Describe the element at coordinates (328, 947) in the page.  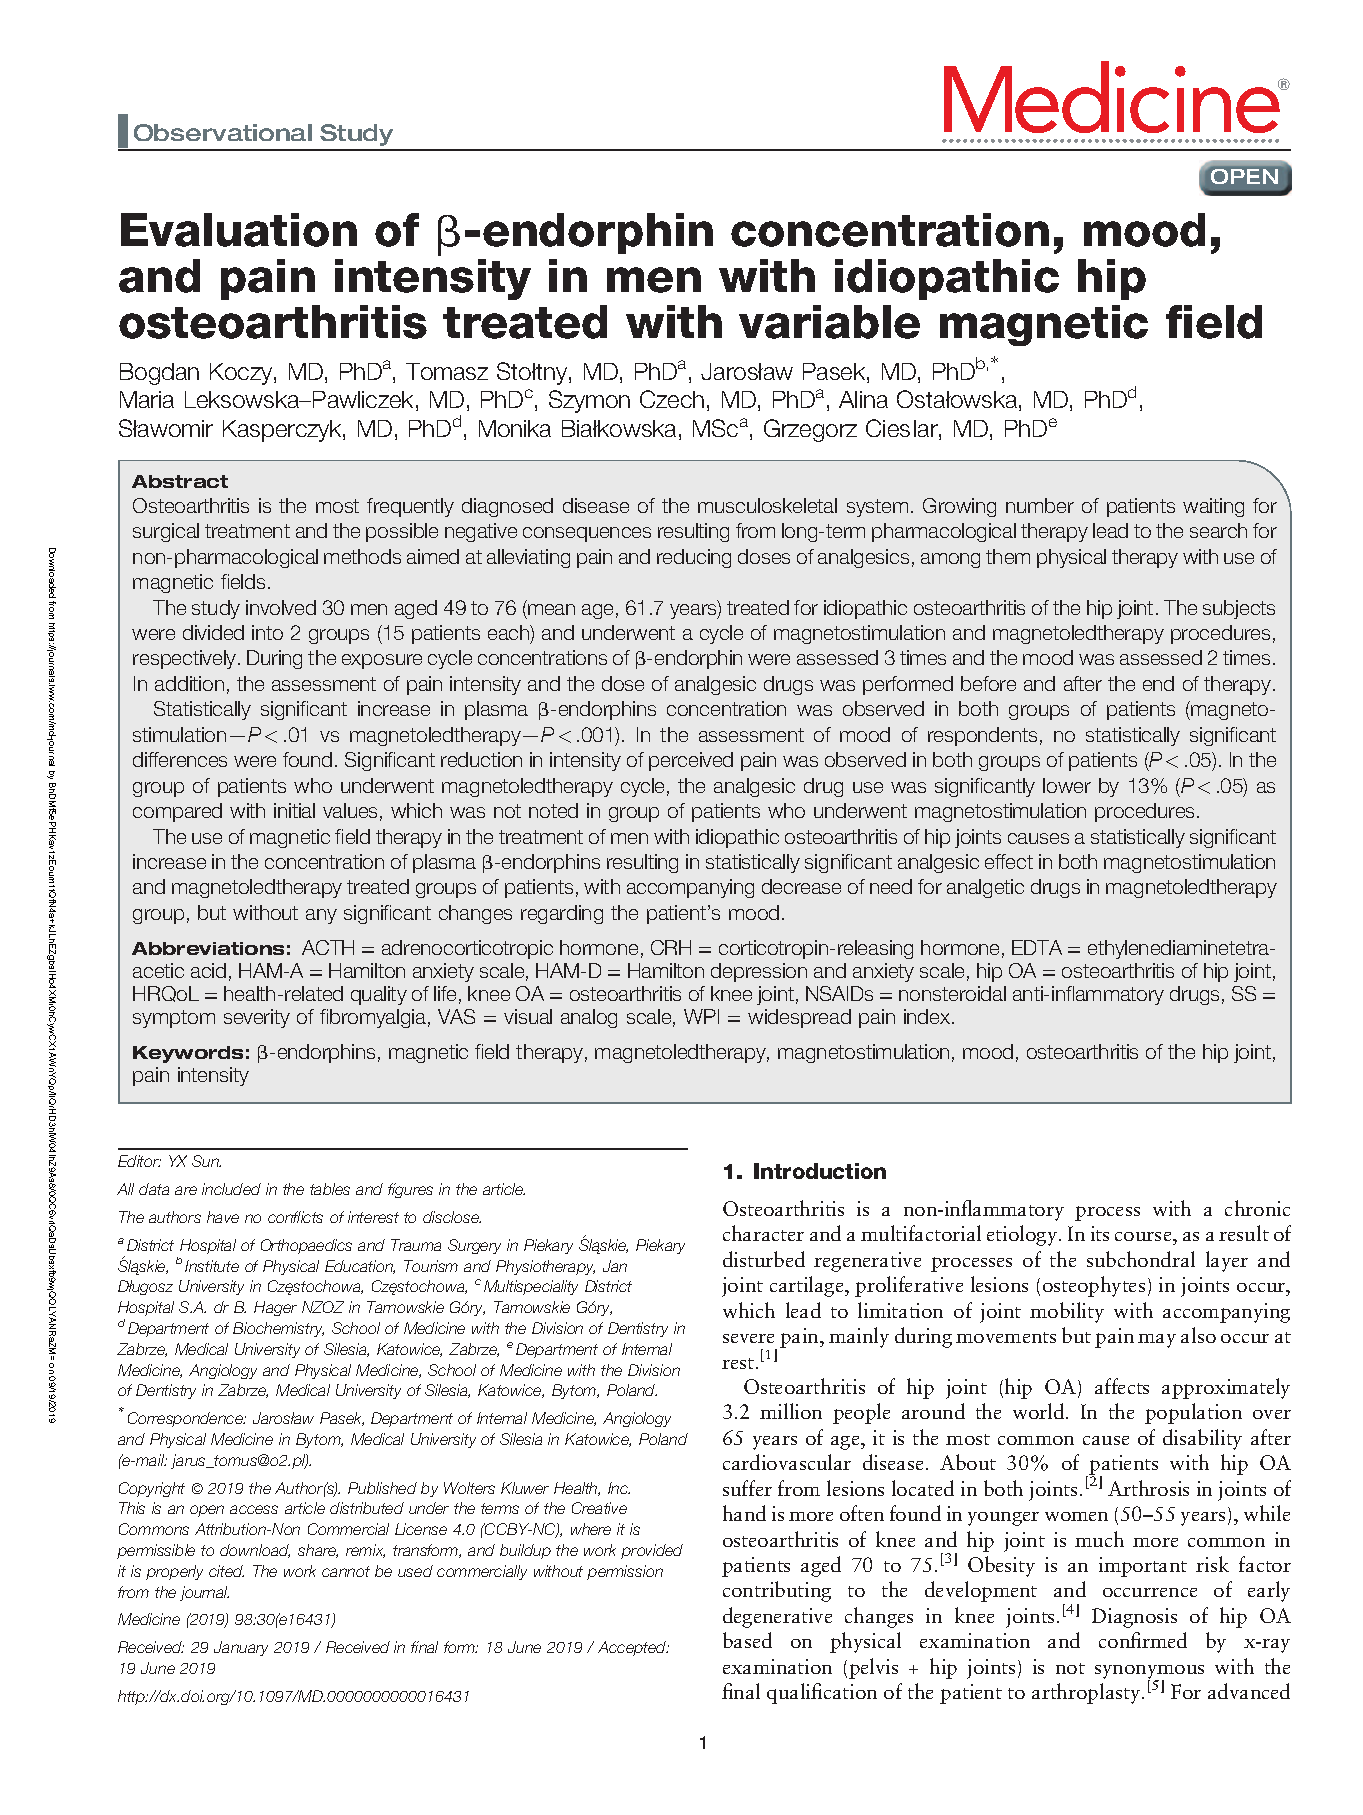
I see `ACTH` at that location.
